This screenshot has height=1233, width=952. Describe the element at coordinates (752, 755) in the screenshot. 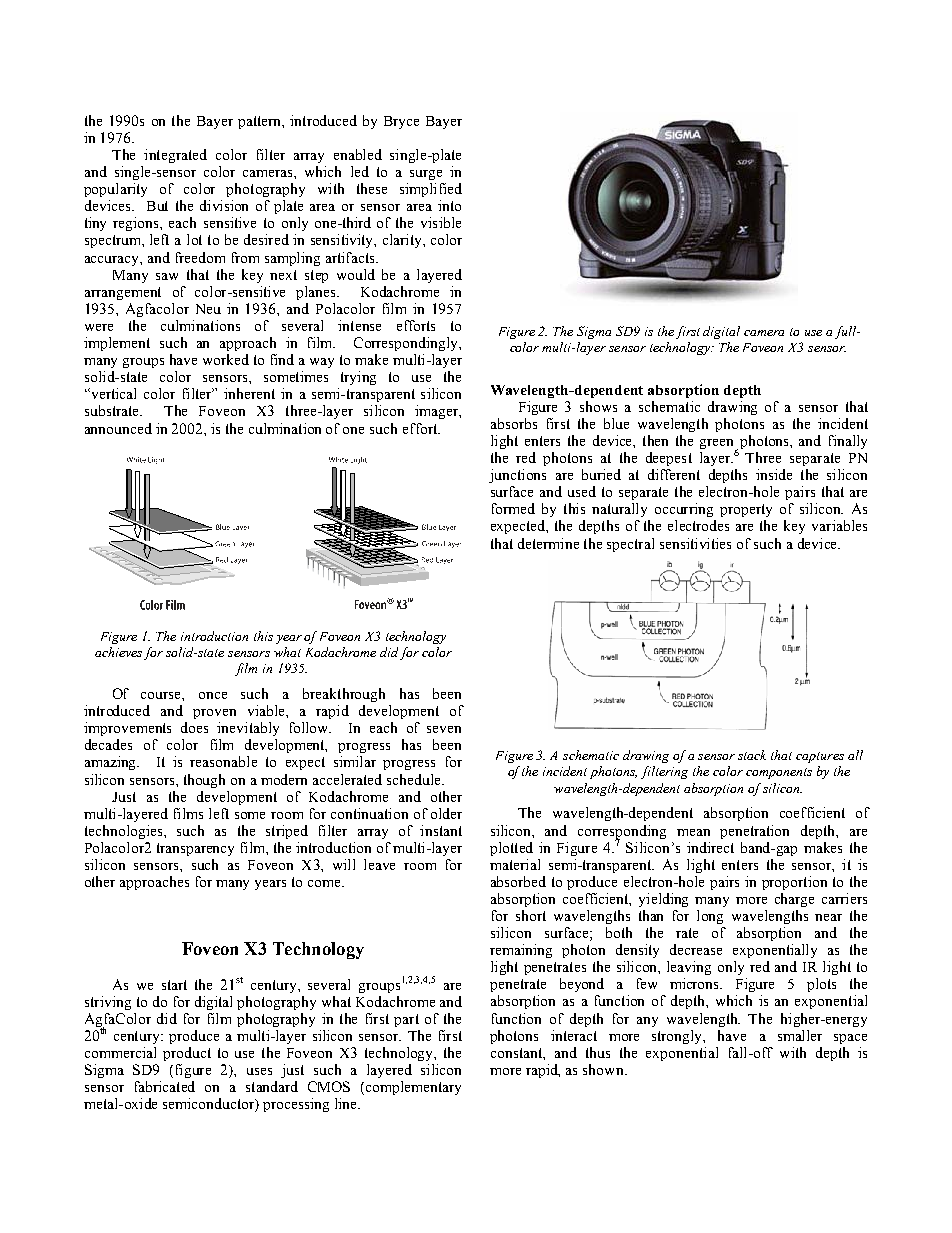

I see `stack` at that location.
